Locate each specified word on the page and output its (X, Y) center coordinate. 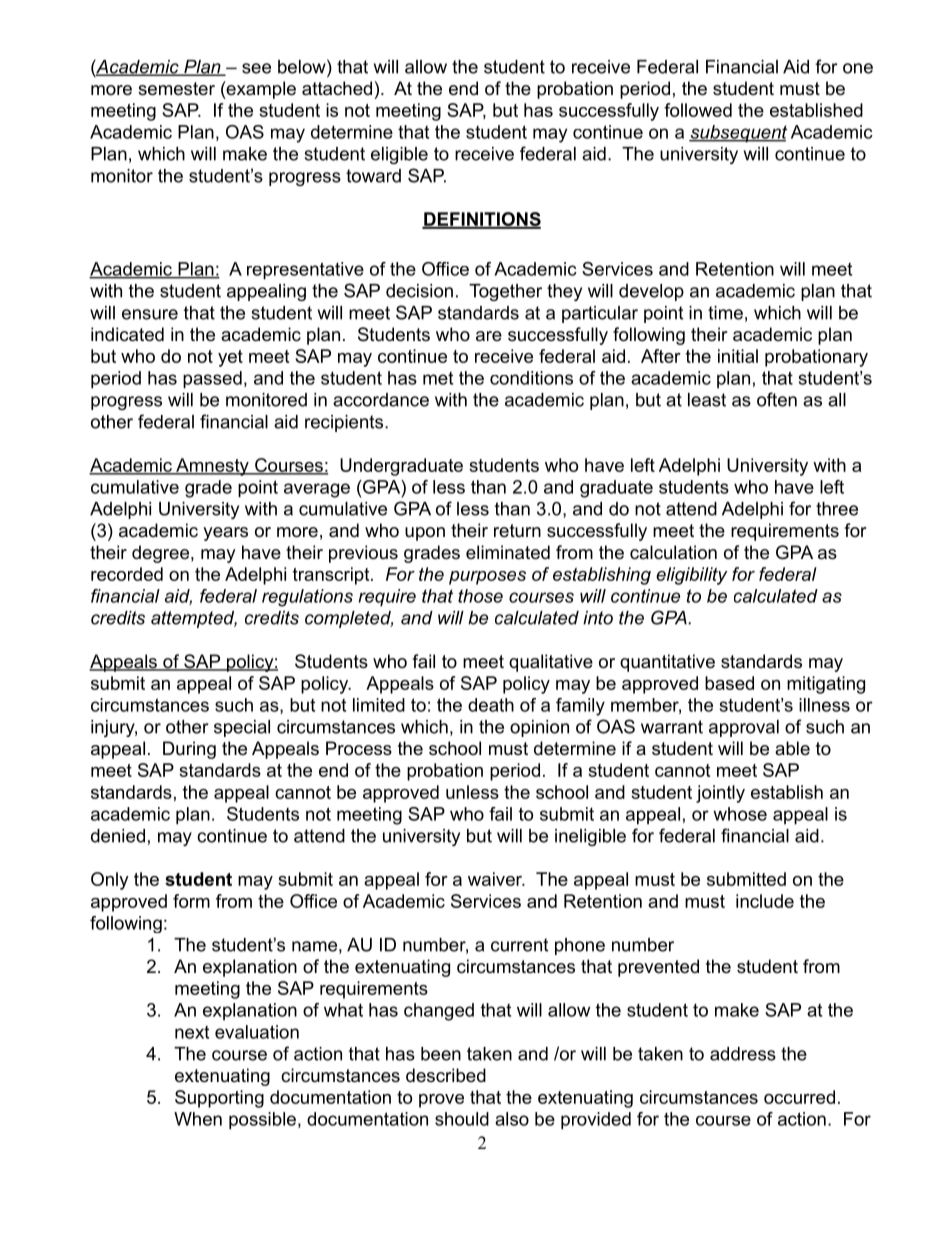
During (189, 750)
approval (744, 728)
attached (337, 88)
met (438, 378)
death (491, 705)
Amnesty (212, 467)
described (446, 1075)
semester (176, 89)
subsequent (738, 134)
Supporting (219, 1099)
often (777, 399)
